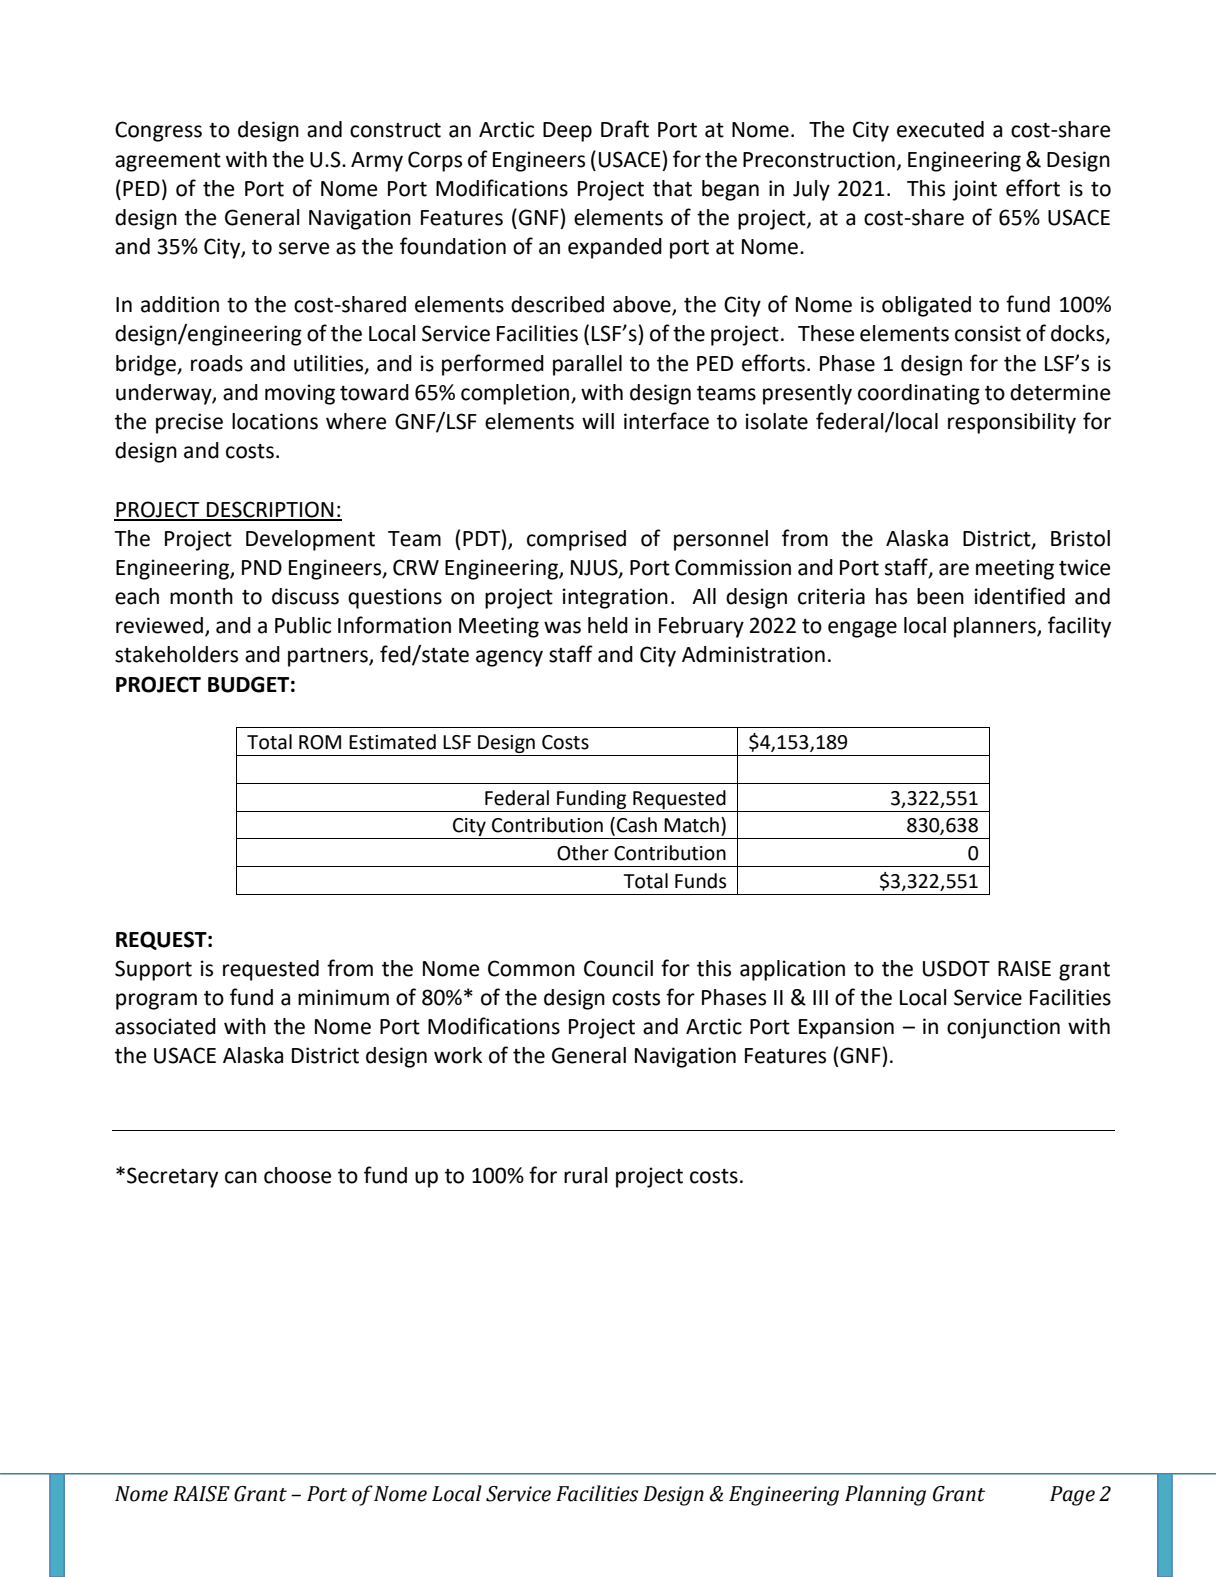 This screenshot has height=1577, width=1219. Describe the element at coordinates (974, 190) in the screenshot. I see `joint` at that location.
